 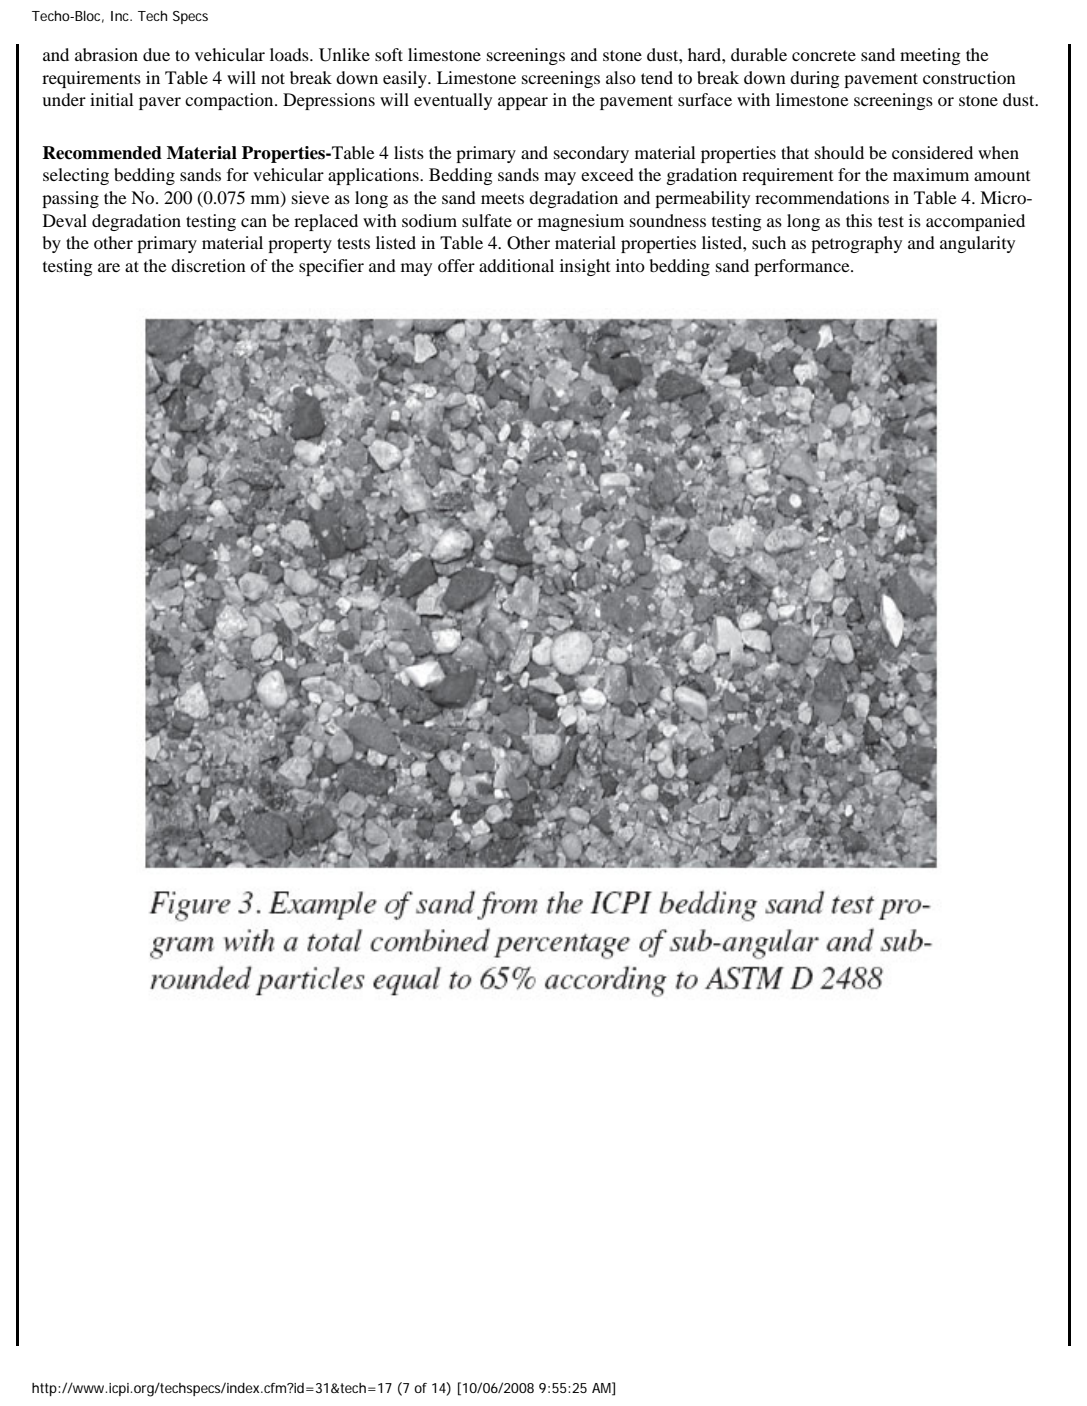 What do you see at coordinates (824, 55) in the document?
I see `concrete` at bounding box center [824, 55].
